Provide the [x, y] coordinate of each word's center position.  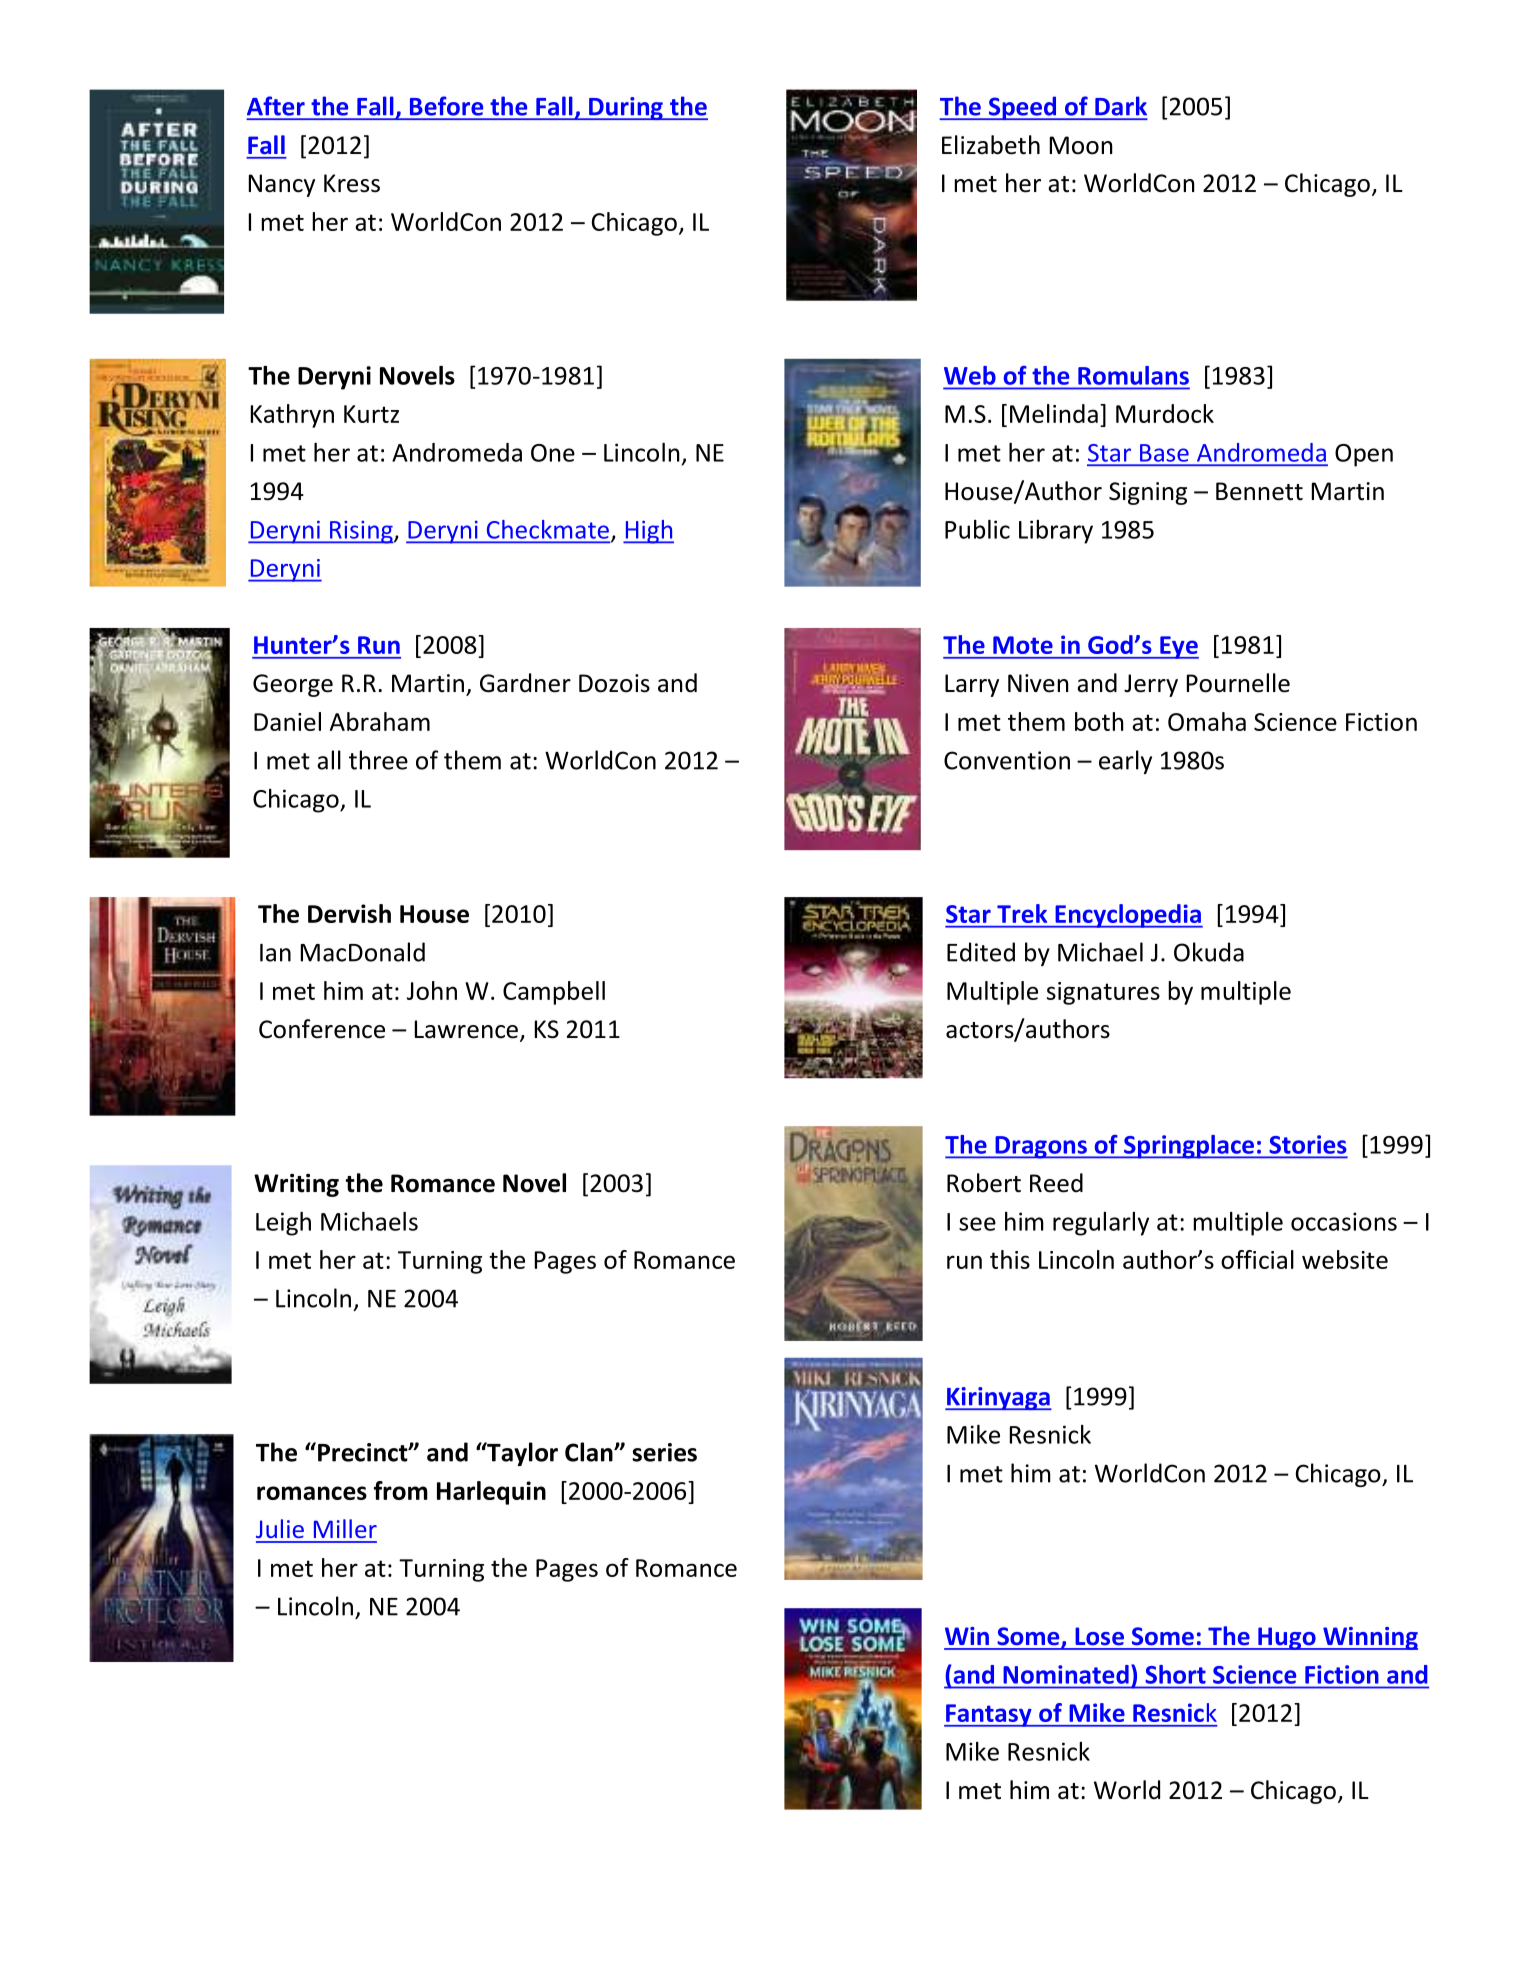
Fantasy [989, 1715]
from [401, 1490]
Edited [981, 952]
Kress [352, 183]
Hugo [1287, 1638]
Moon [1081, 145]
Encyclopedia [1128, 916]
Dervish [349, 913]
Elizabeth [991, 145]
